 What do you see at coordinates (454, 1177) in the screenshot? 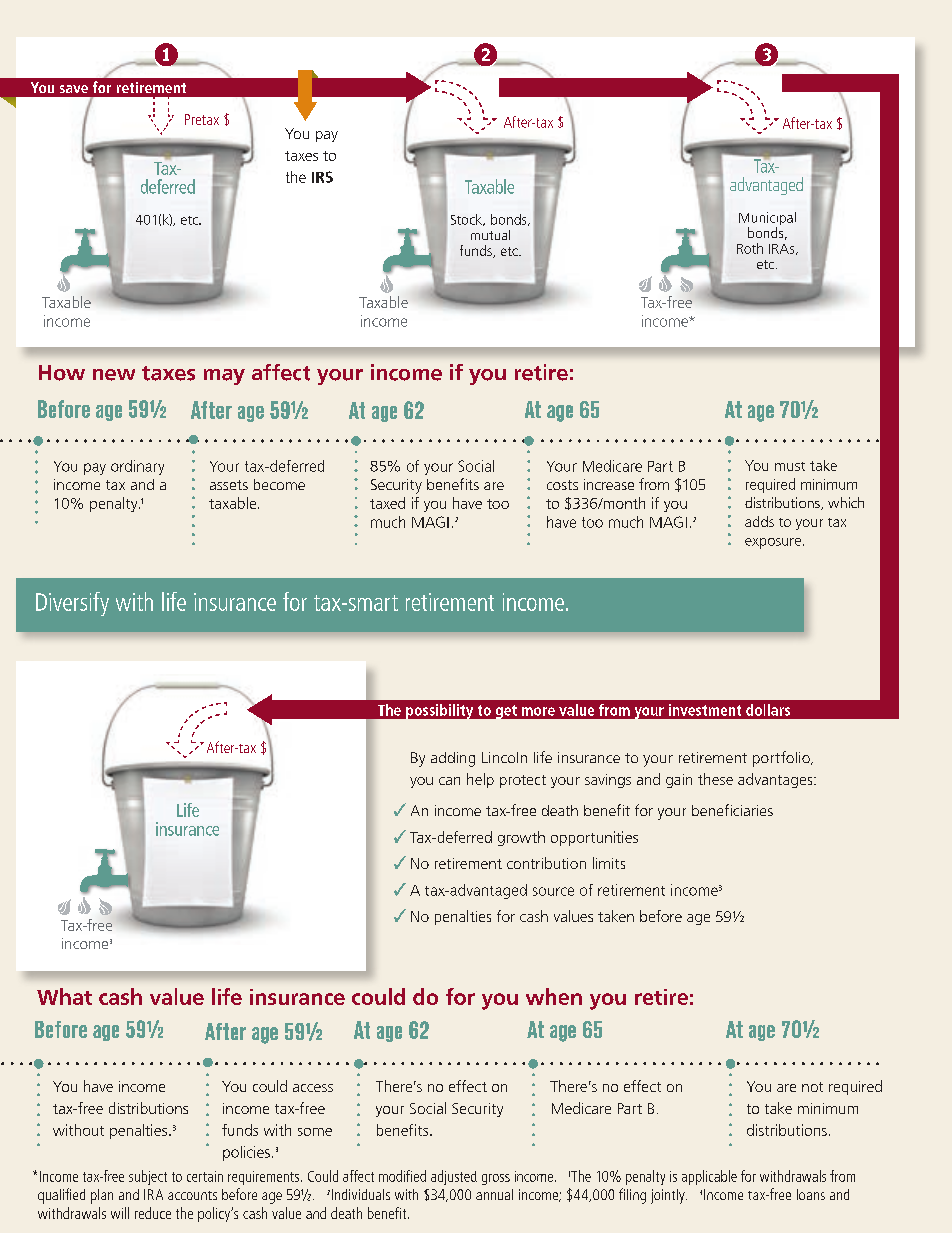
I see `adjusted` at bounding box center [454, 1177].
